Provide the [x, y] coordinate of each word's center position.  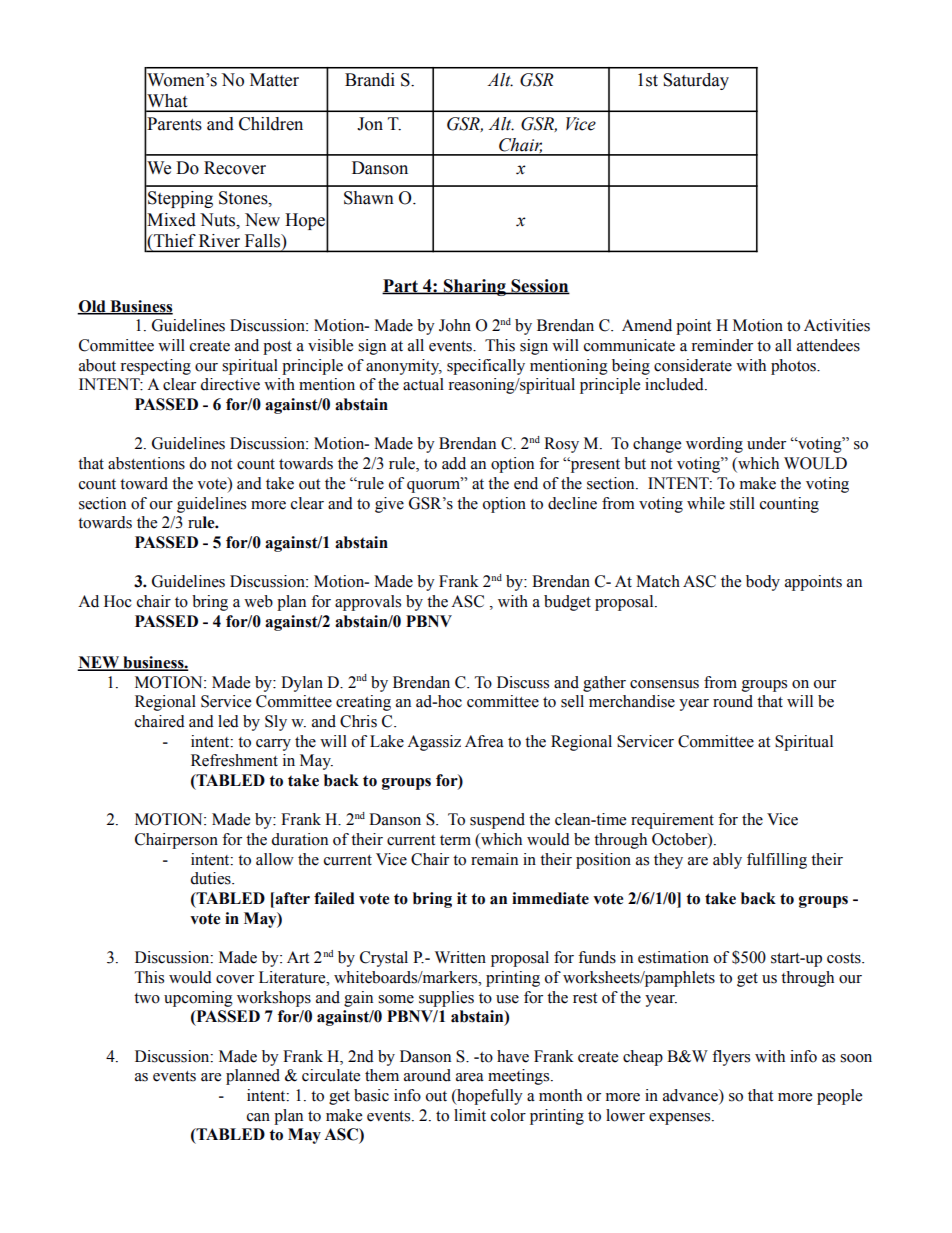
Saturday [696, 81]
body [763, 583]
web [258, 601]
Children [271, 124]
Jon [370, 124]
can [258, 1117]
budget [567, 603]
